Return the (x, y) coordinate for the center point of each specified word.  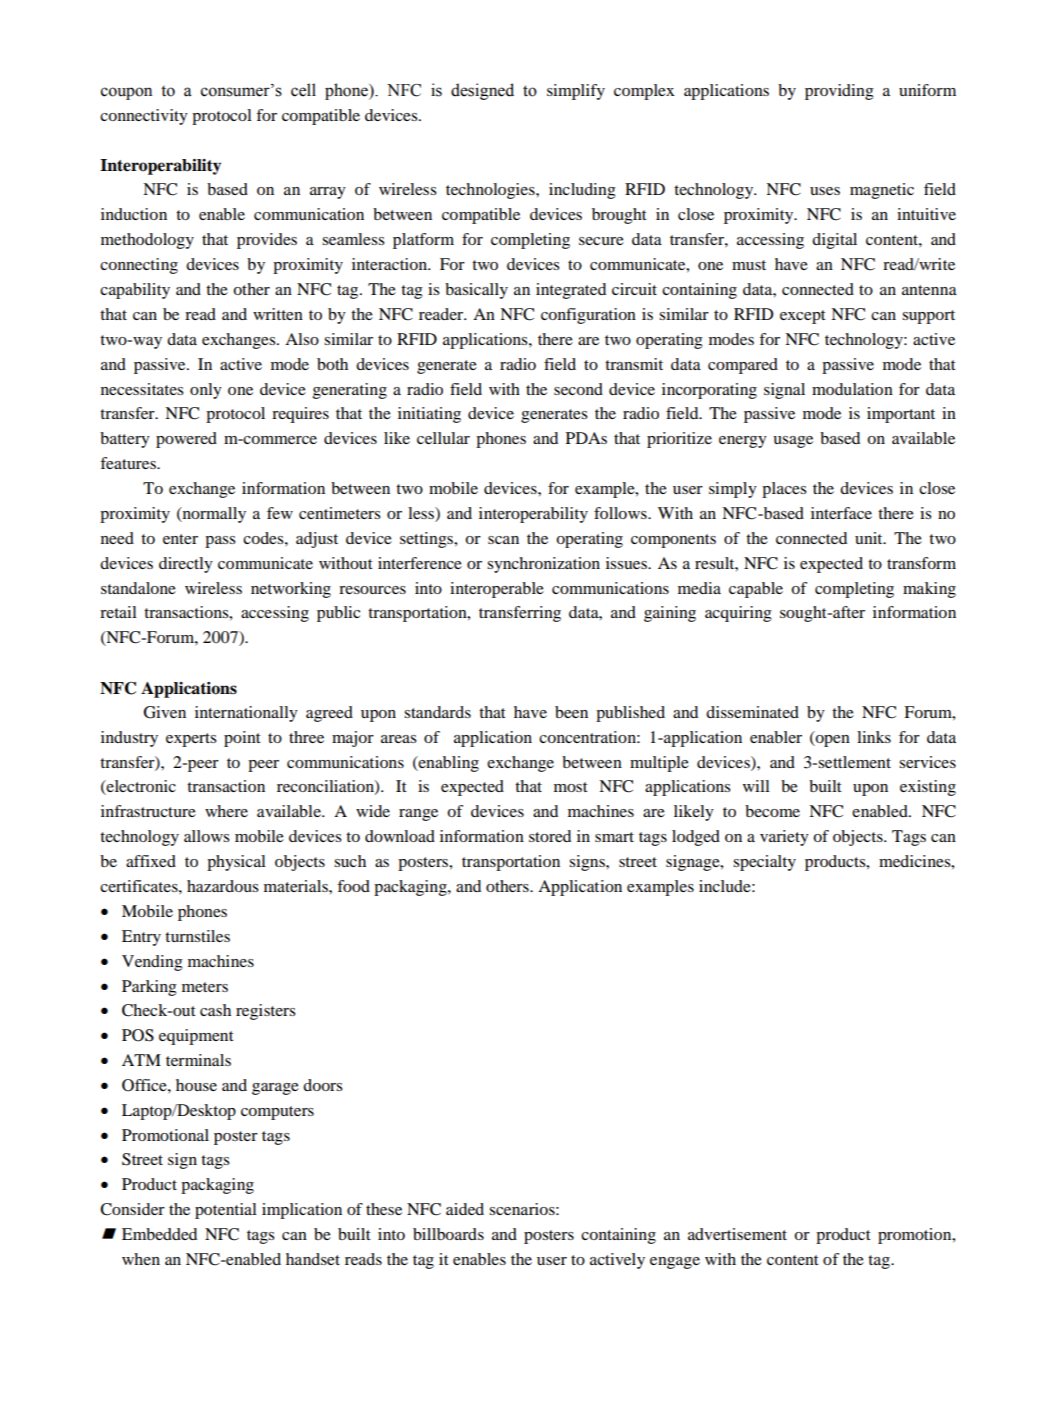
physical (236, 863)
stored (550, 836)
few (280, 513)
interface (841, 513)
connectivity (144, 117)
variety (784, 838)
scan (503, 540)
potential (226, 1211)
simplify (576, 92)
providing (839, 92)
